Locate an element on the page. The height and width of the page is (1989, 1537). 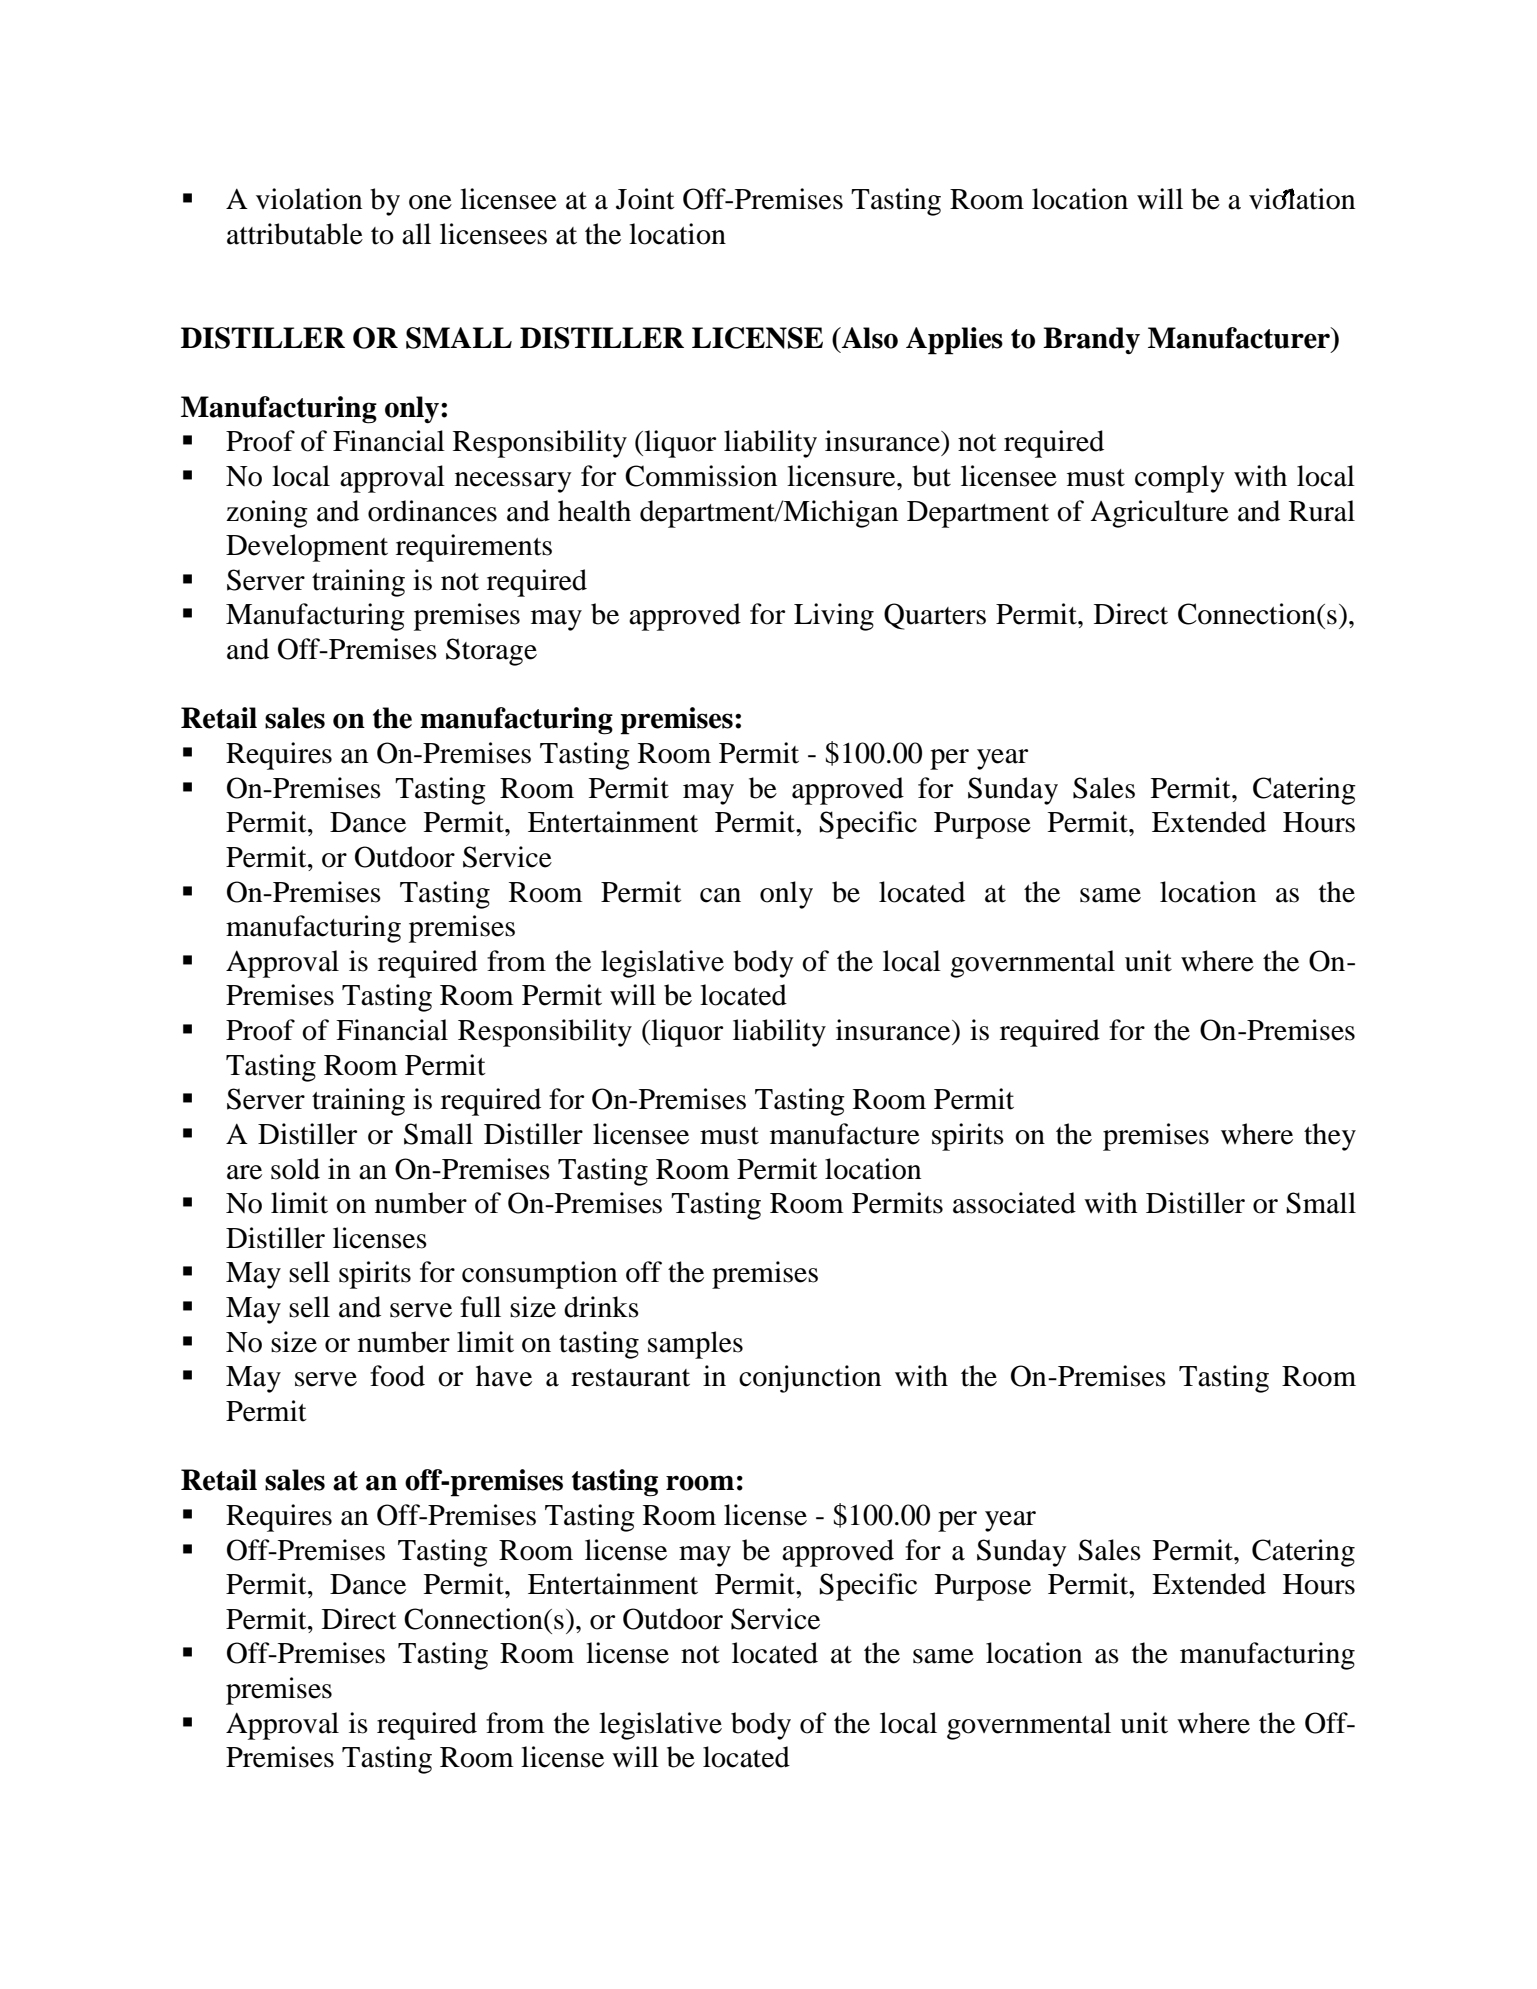
food is located at coordinates (397, 1376).
